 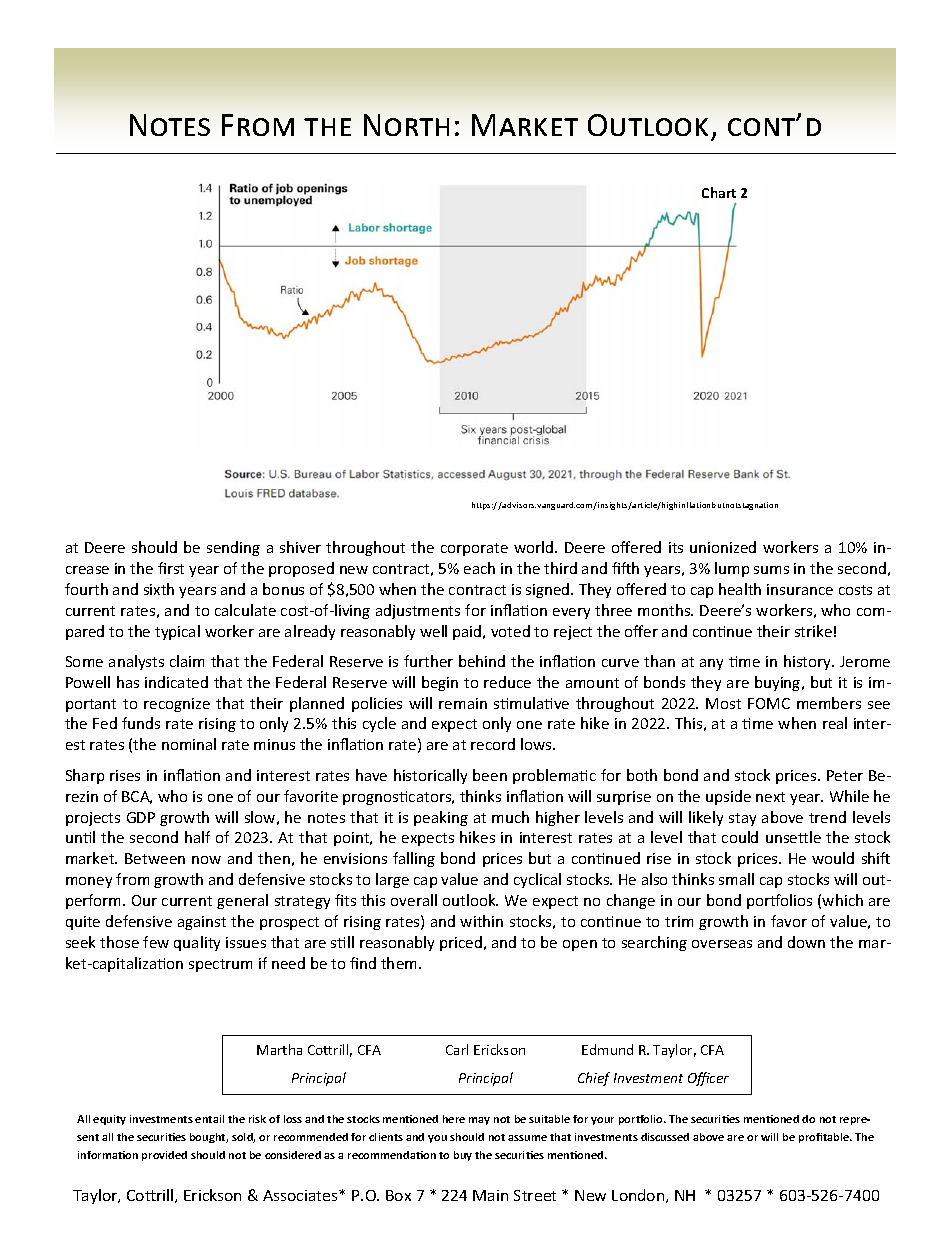 I want to click on sending, so click(x=233, y=548).
